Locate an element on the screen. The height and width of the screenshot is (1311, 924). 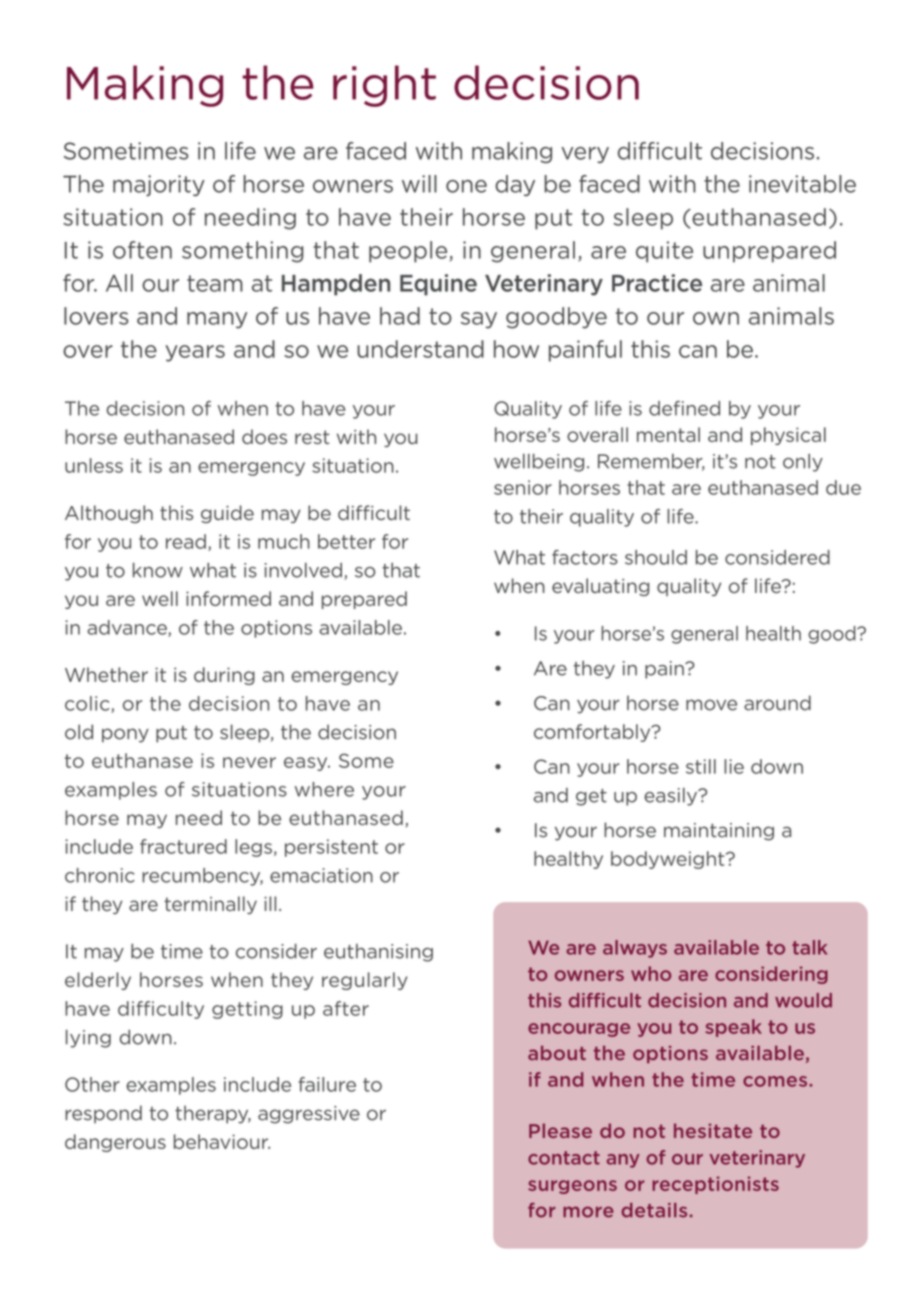
persistent is located at coordinates (331, 848).
